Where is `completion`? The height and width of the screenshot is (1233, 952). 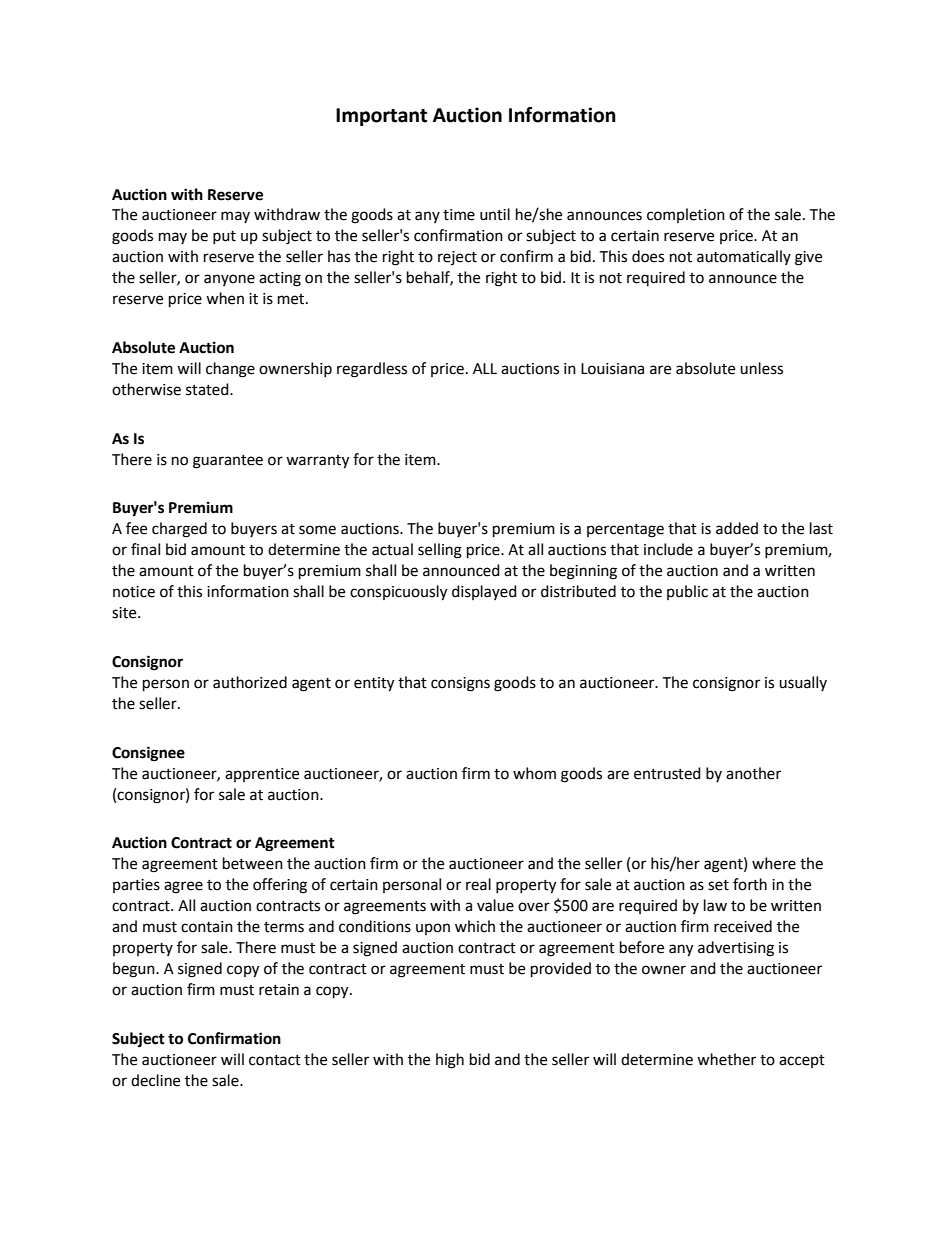 completion is located at coordinates (686, 215).
